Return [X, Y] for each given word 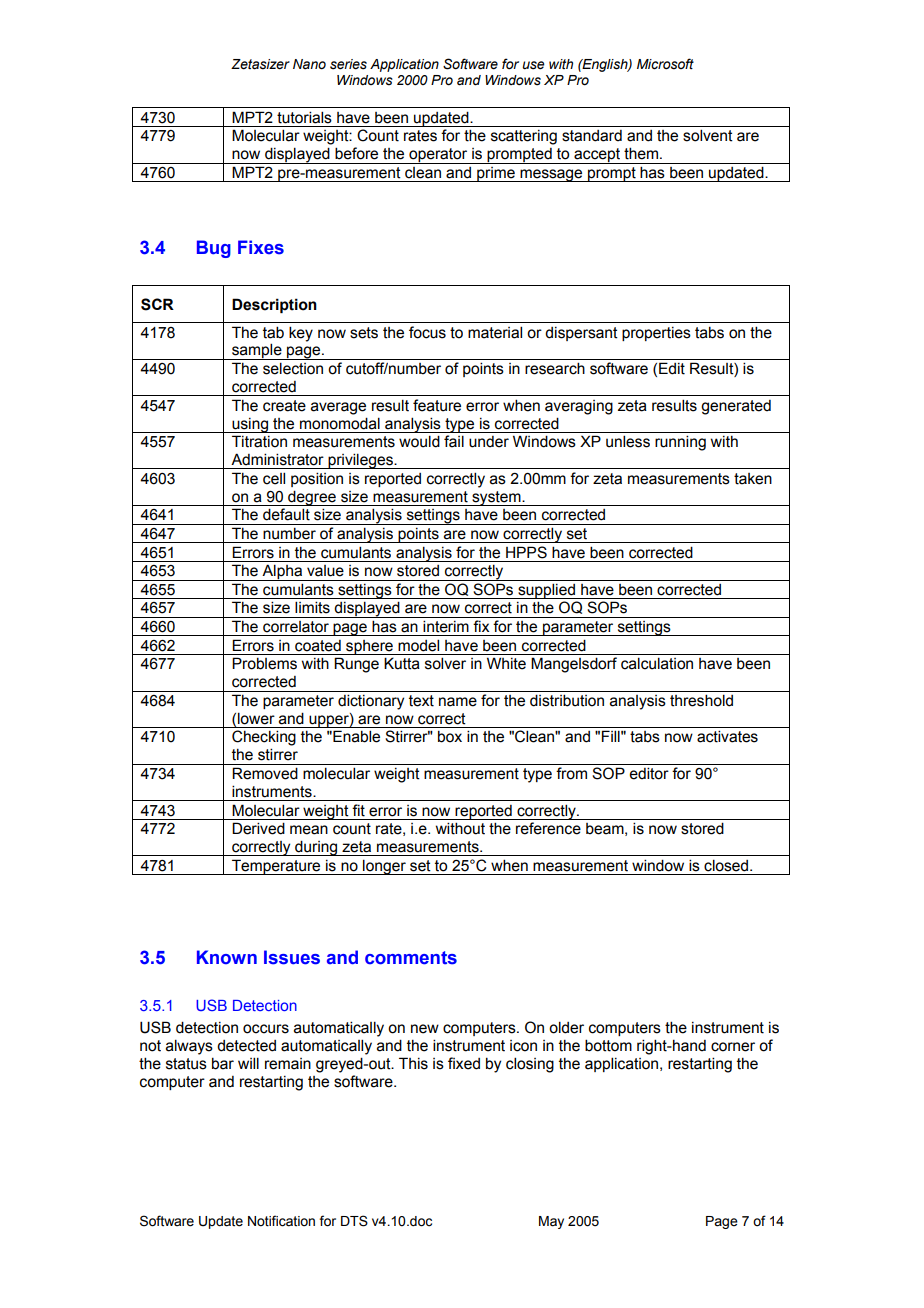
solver [445, 663]
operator [438, 156]
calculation [657, 663]
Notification [281, 1221]
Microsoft [665, 64]
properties [656, 334]
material [495, 332]
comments [411, 958]
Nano [309, 64]
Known [227, 957]
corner [733, 1047]
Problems [264, 663]
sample [257, 351]
